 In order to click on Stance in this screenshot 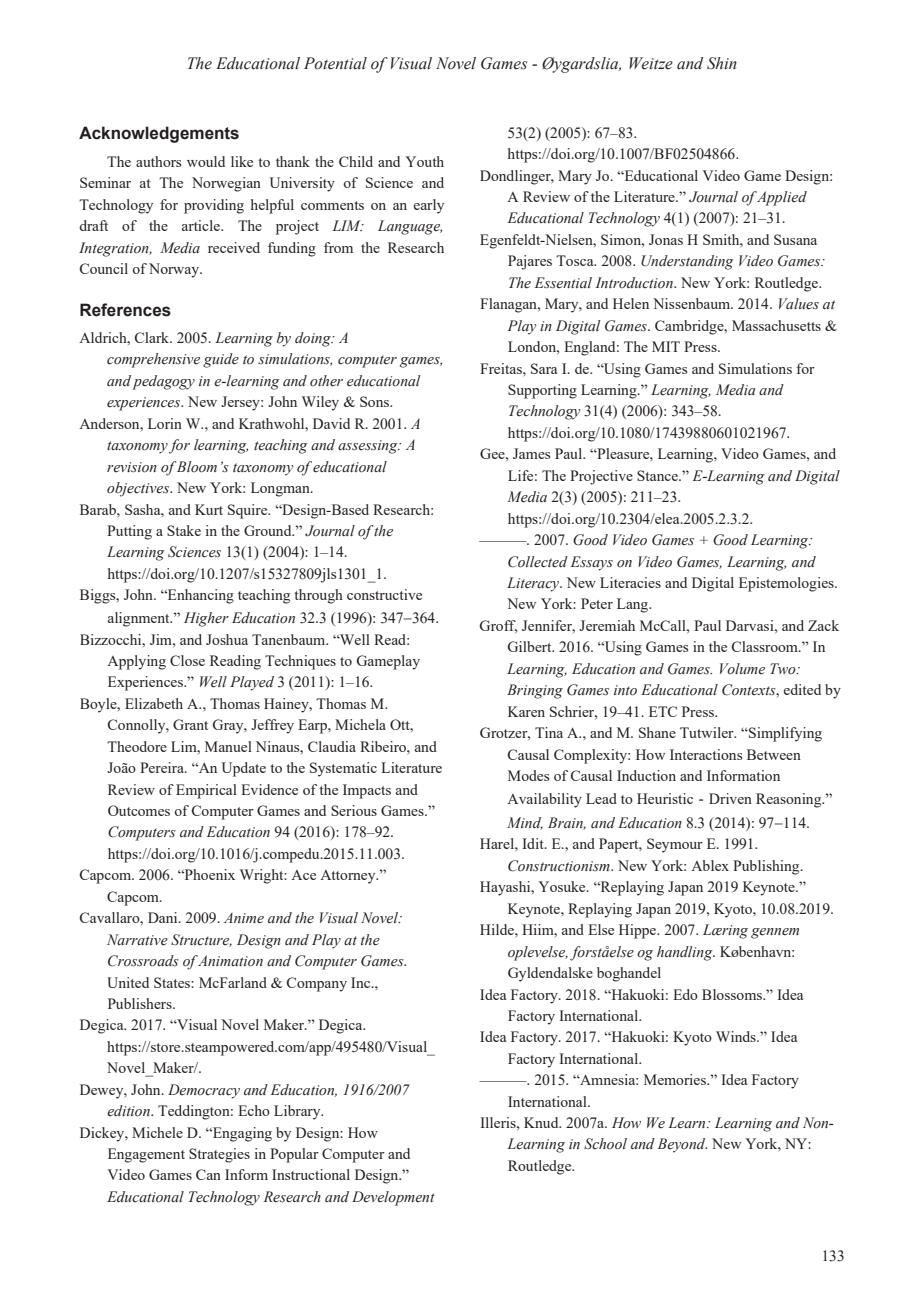, I will do `click(658, 475)`.
